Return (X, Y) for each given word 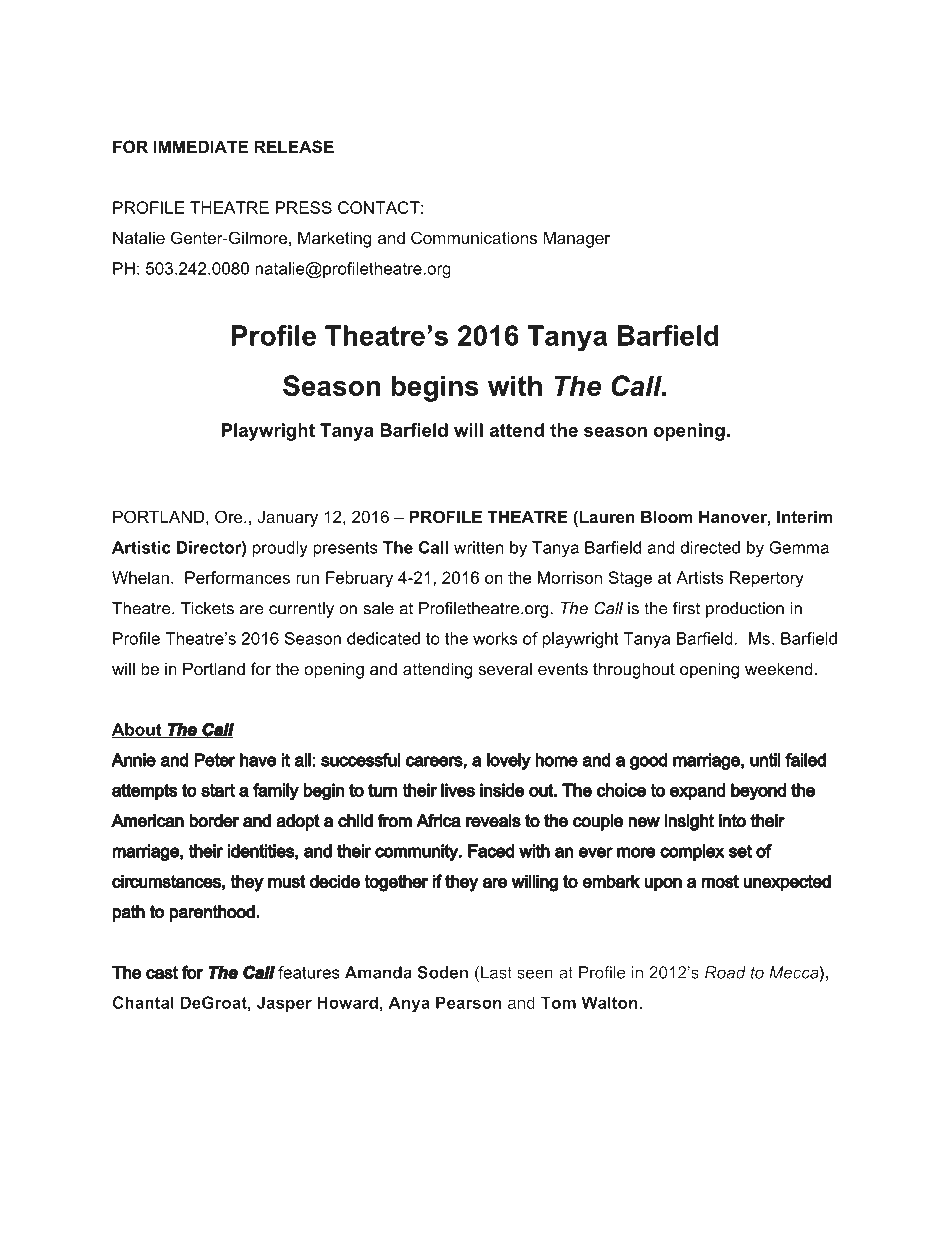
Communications (474, 237)
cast (162, 972)
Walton (611, 1002)
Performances (237, 577)
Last (496, 972)
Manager (576, 239)
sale (379, 608)
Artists (700, 577)
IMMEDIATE (201, 146)
